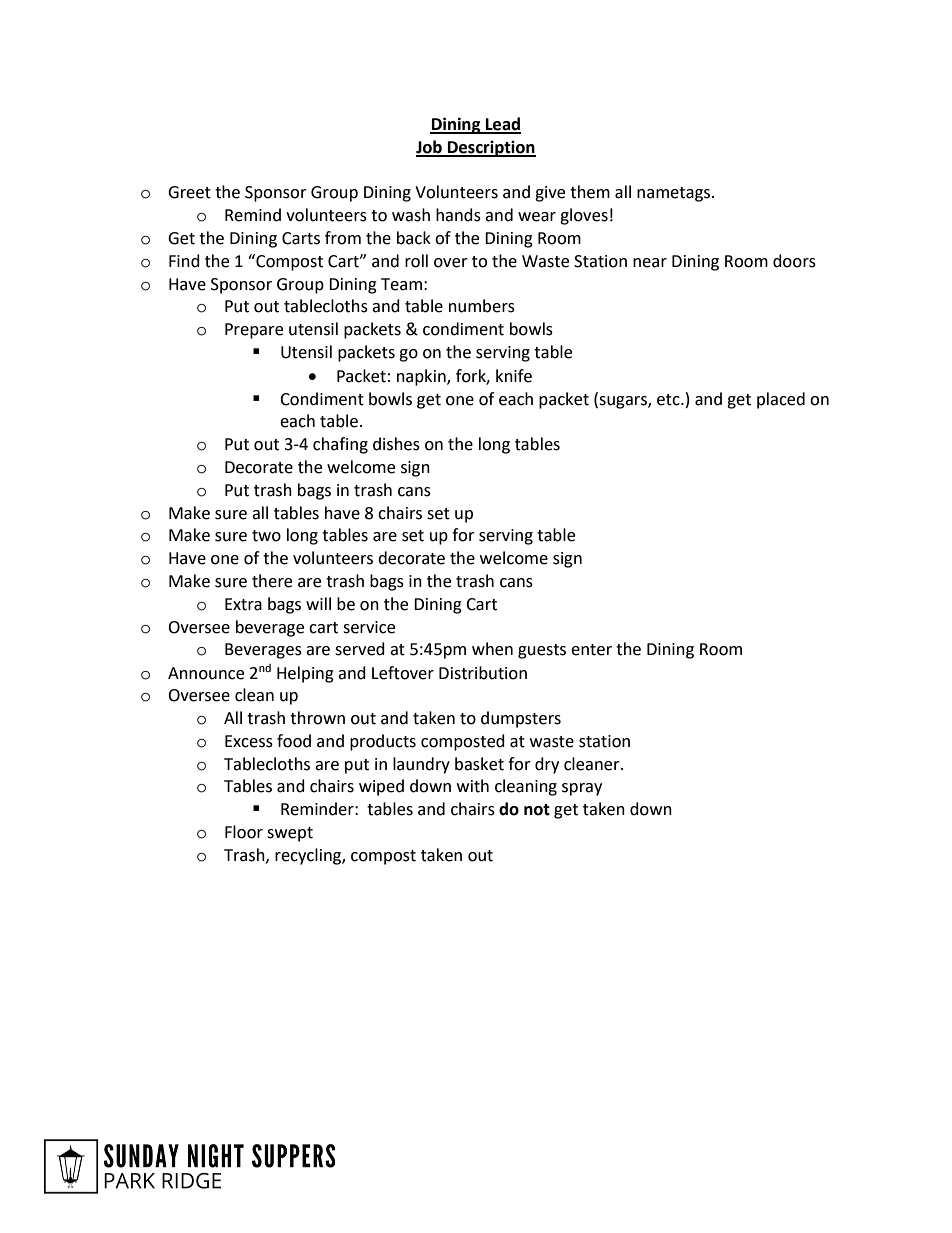 The width and height of the image is (952, 1233). What do you see at coordinates (650, 263) in the image?
I see `near` at bounding box center [650, 263].
